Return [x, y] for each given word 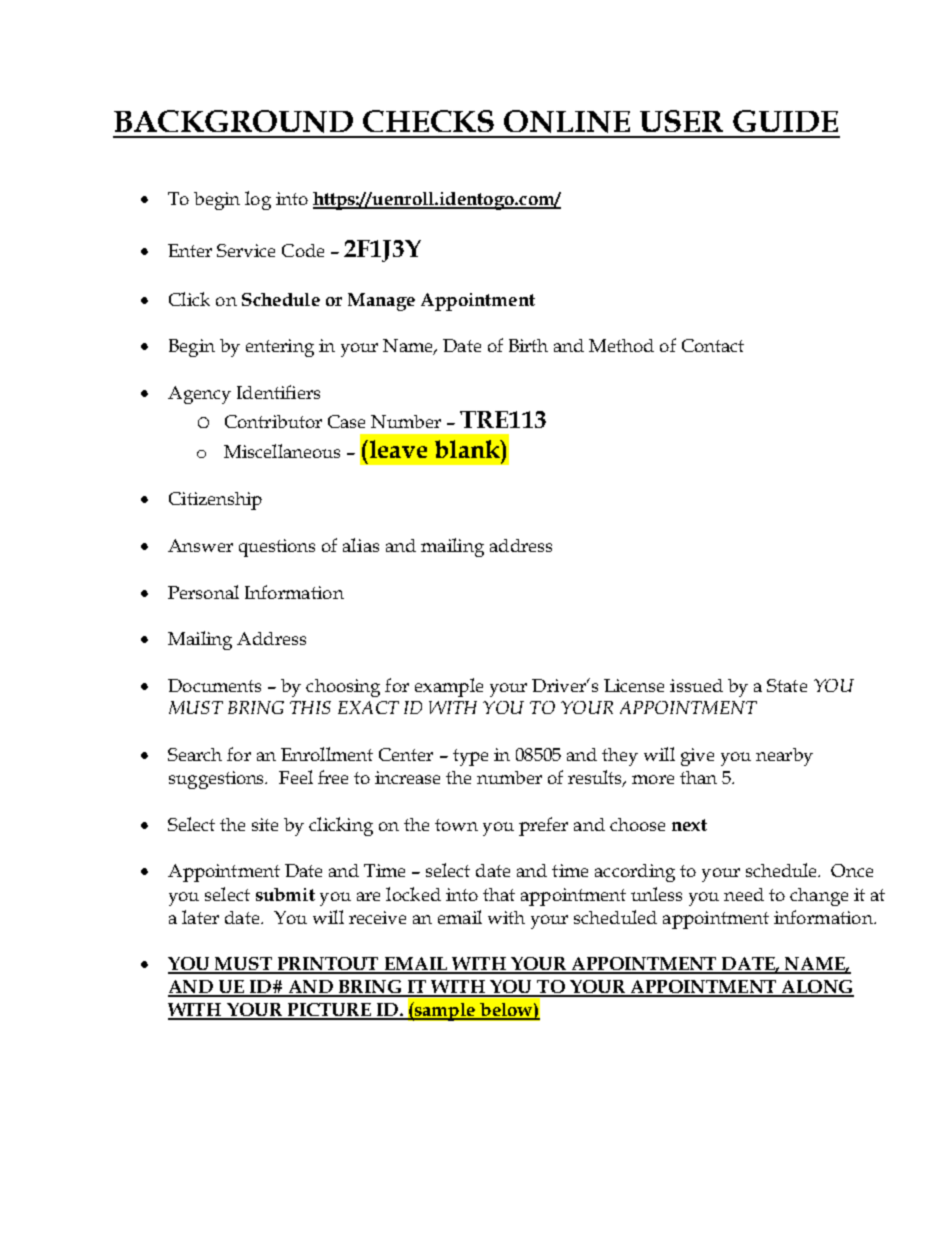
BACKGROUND [233, 121]
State [787, 685]
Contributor [273, 421]
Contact [713, 345]
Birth [528, 345]
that [499, 894]
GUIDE [785, 121]
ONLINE [567, 121]
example [449, 687]
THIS [310, 707]
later [200, 917]
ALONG [816, 988]
